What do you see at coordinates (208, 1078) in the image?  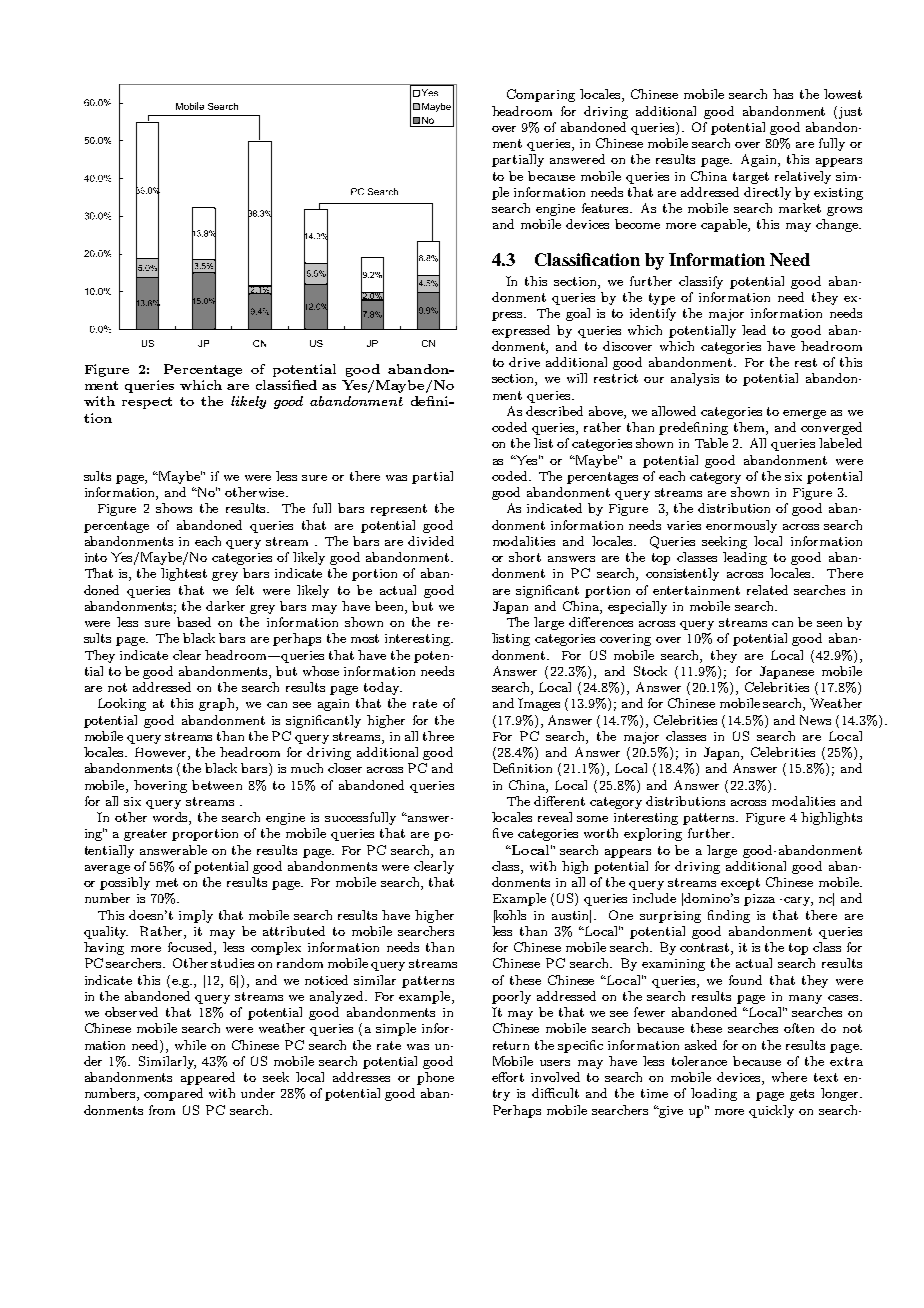 I see `appeared` at bounding box center [208, 1078].
